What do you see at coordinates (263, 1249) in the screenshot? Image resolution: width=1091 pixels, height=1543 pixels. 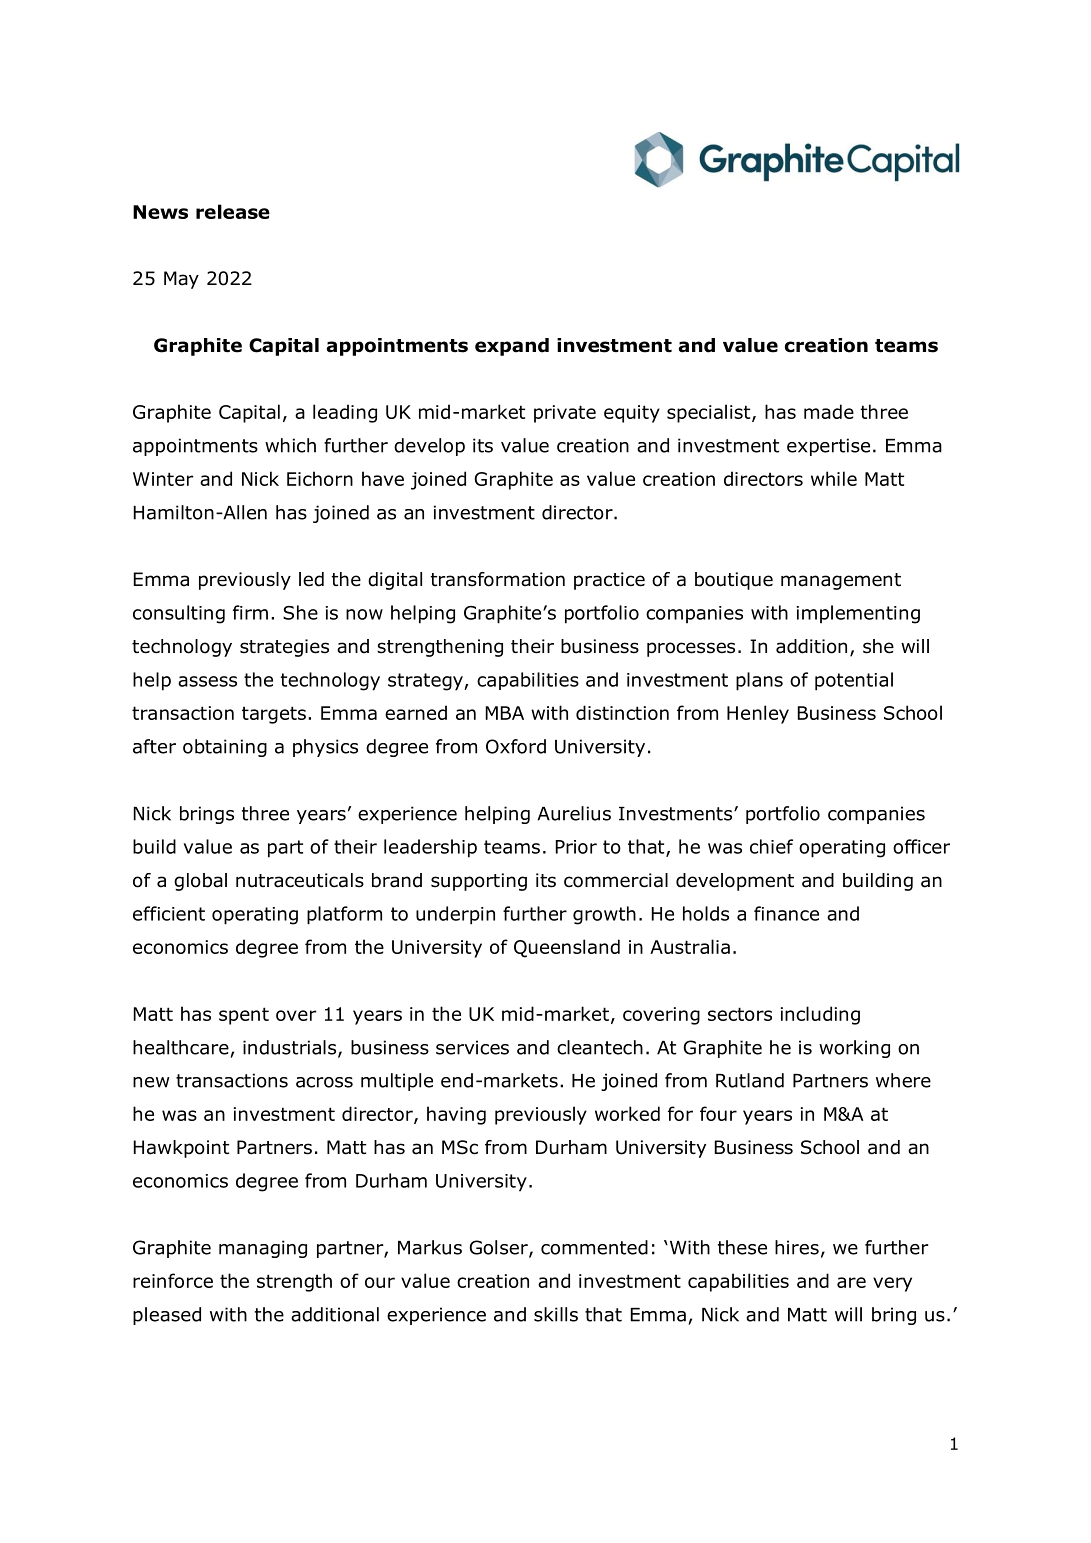 I see `managing` at bounding box center [263, 1249].
